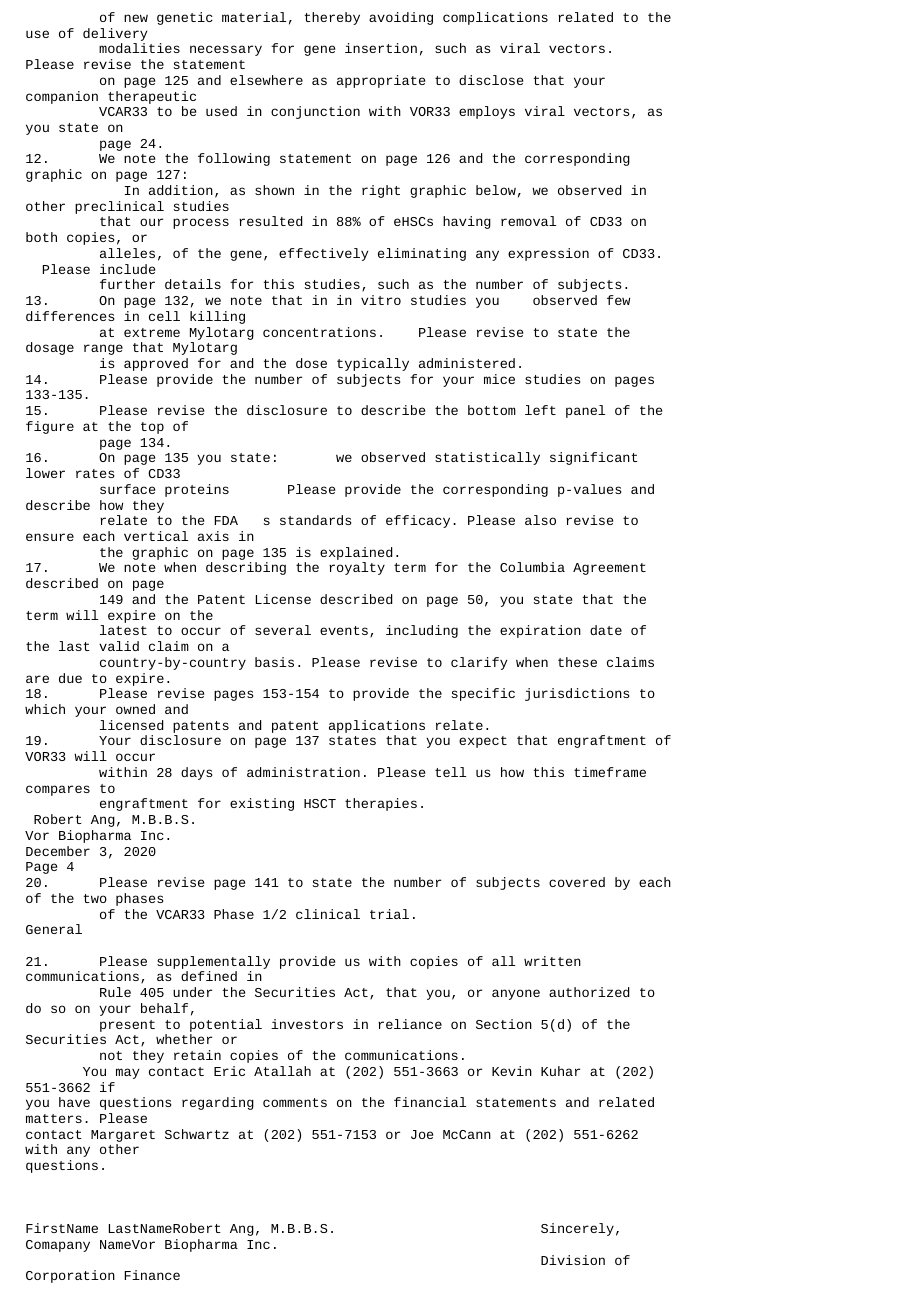  I want to click on valid, so click(119, 646).
